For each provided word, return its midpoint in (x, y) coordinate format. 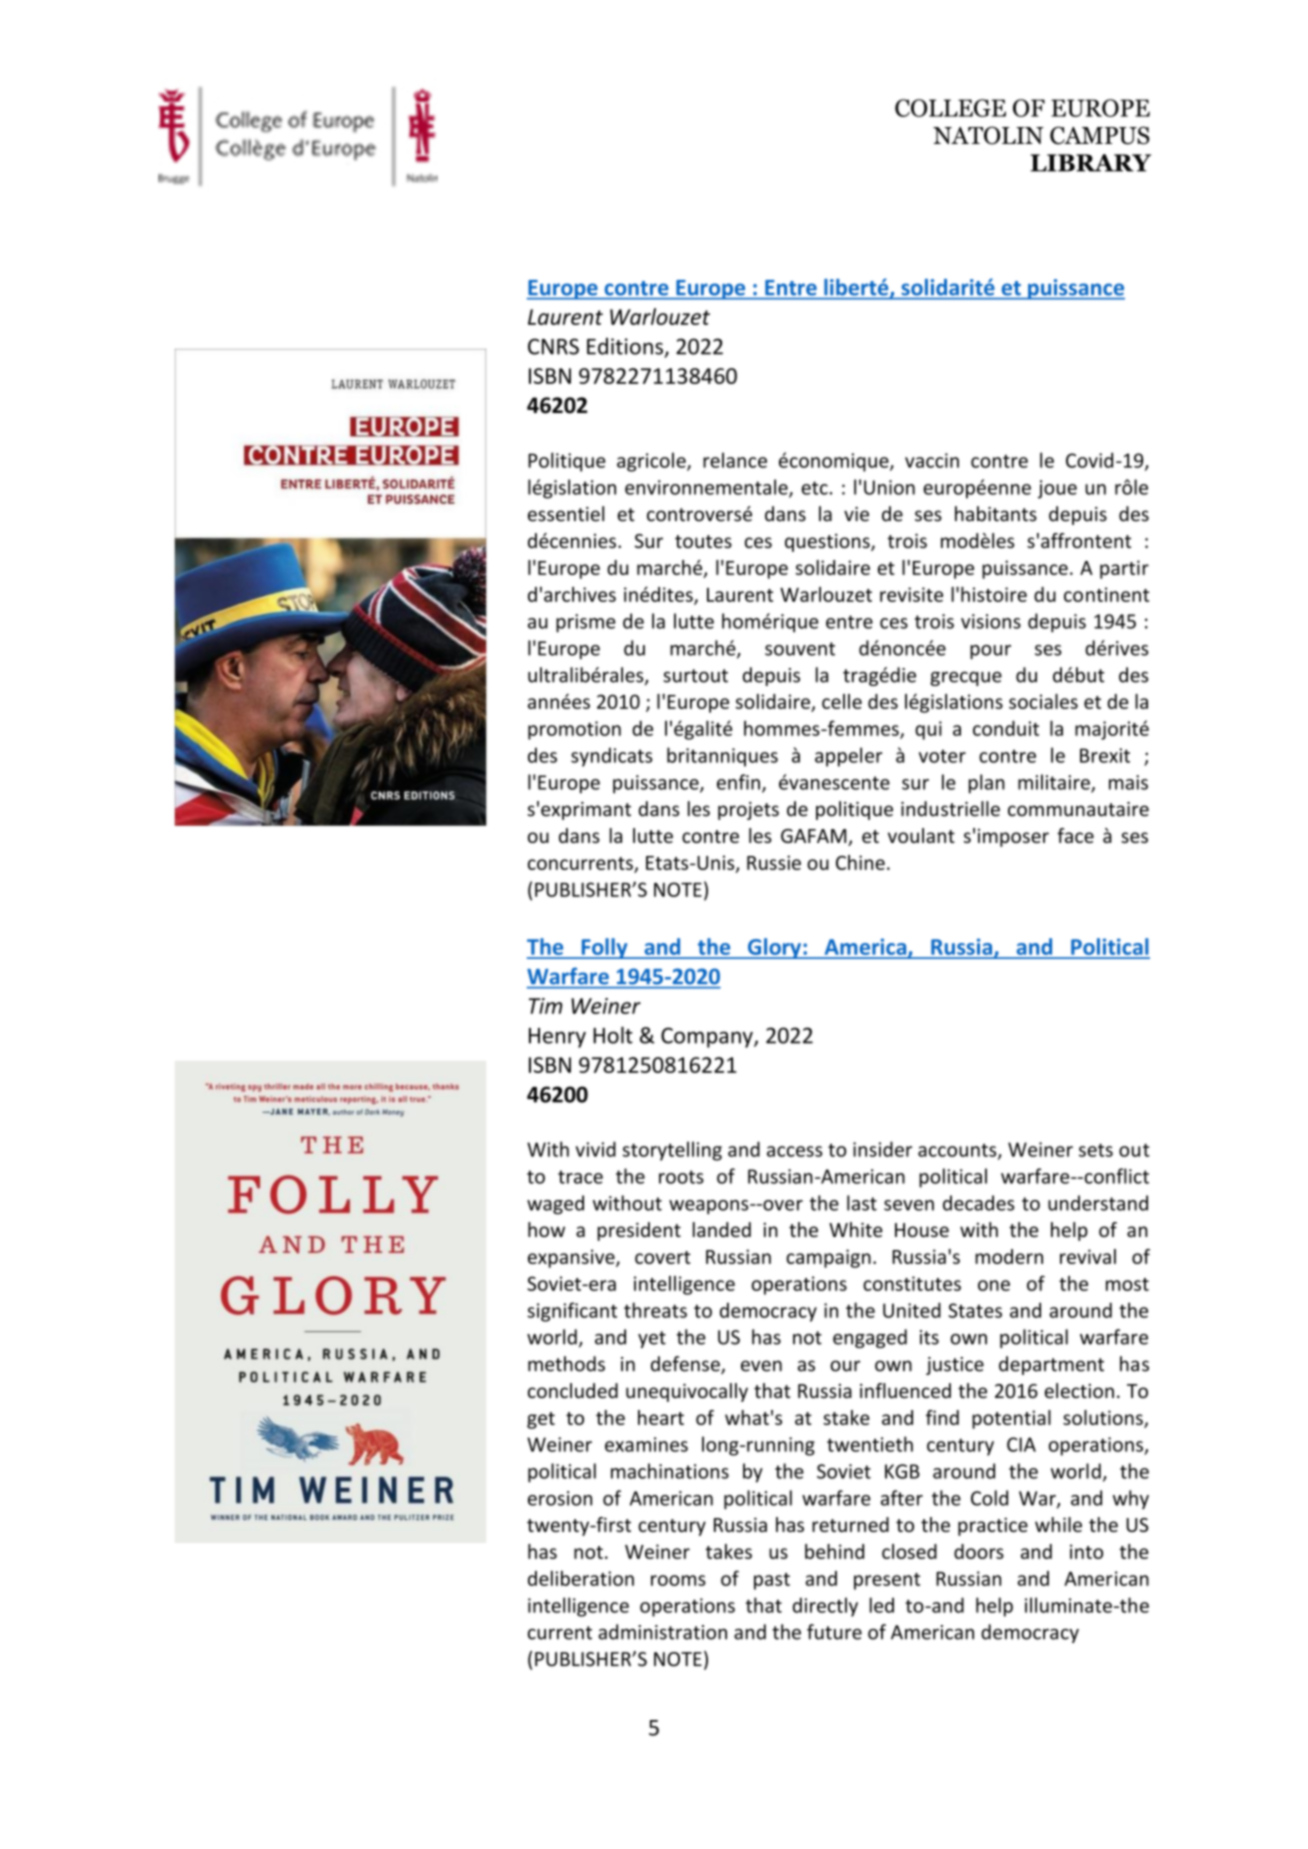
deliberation (581, 1578)
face (1075, 835)
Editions (625, 346)
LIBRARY (1090, 163)
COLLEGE (950, 108)
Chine (860, 862)
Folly (604, 948)
